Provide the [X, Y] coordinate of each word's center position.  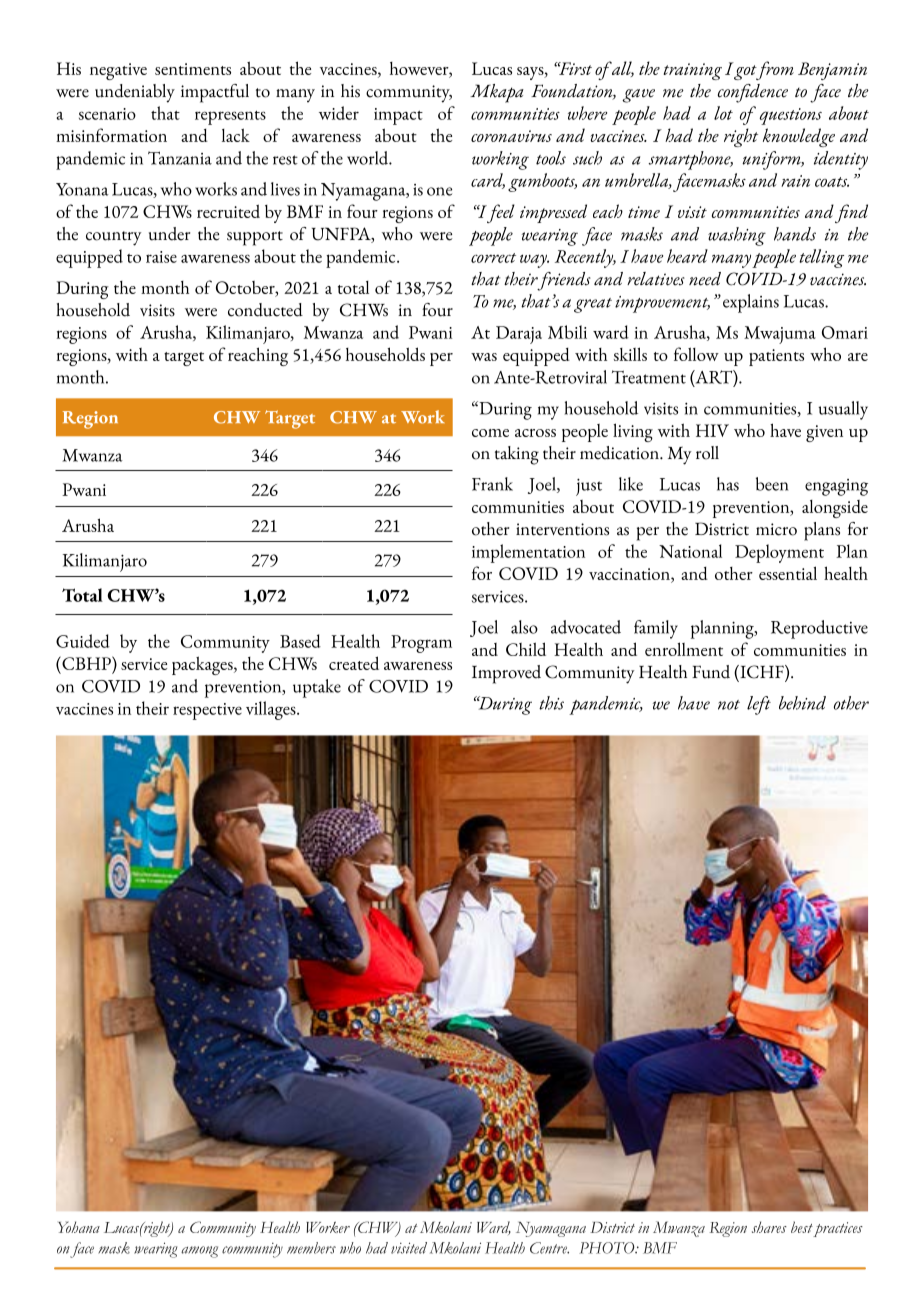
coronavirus [511, 136]
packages [203, 665]
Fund [711, 672]
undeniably [135, 93]
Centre [549, 1248]
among [199, 1252]
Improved [506, 674]
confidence [753, 93]
